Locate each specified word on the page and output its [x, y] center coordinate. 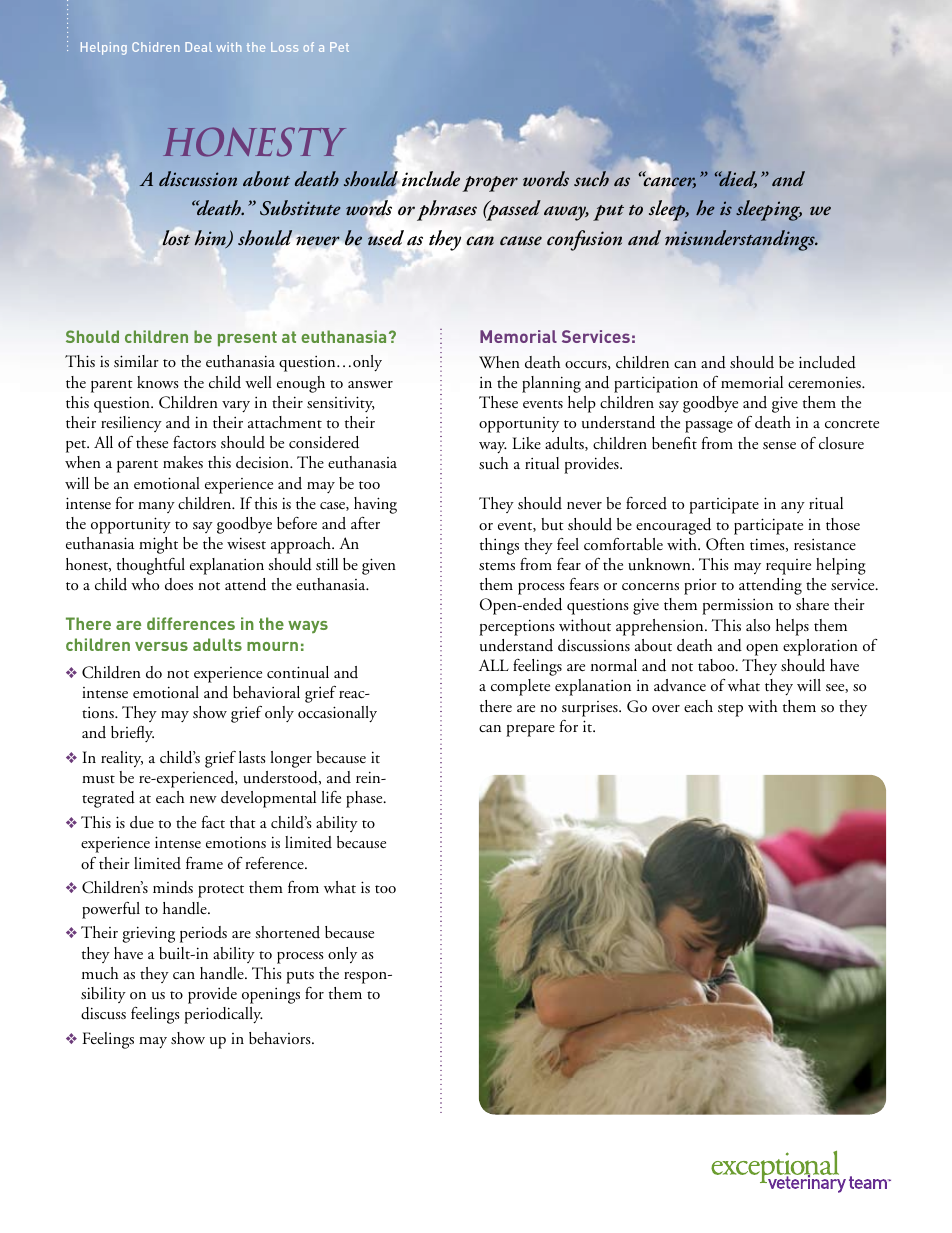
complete [520, 687]
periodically [223, 1015]
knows [158, 382]
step [730, 710]
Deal [198, 47]
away [566, 213]
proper [490, 184]
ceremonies [825, 382]
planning [551, 384]
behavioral [266, 692]
